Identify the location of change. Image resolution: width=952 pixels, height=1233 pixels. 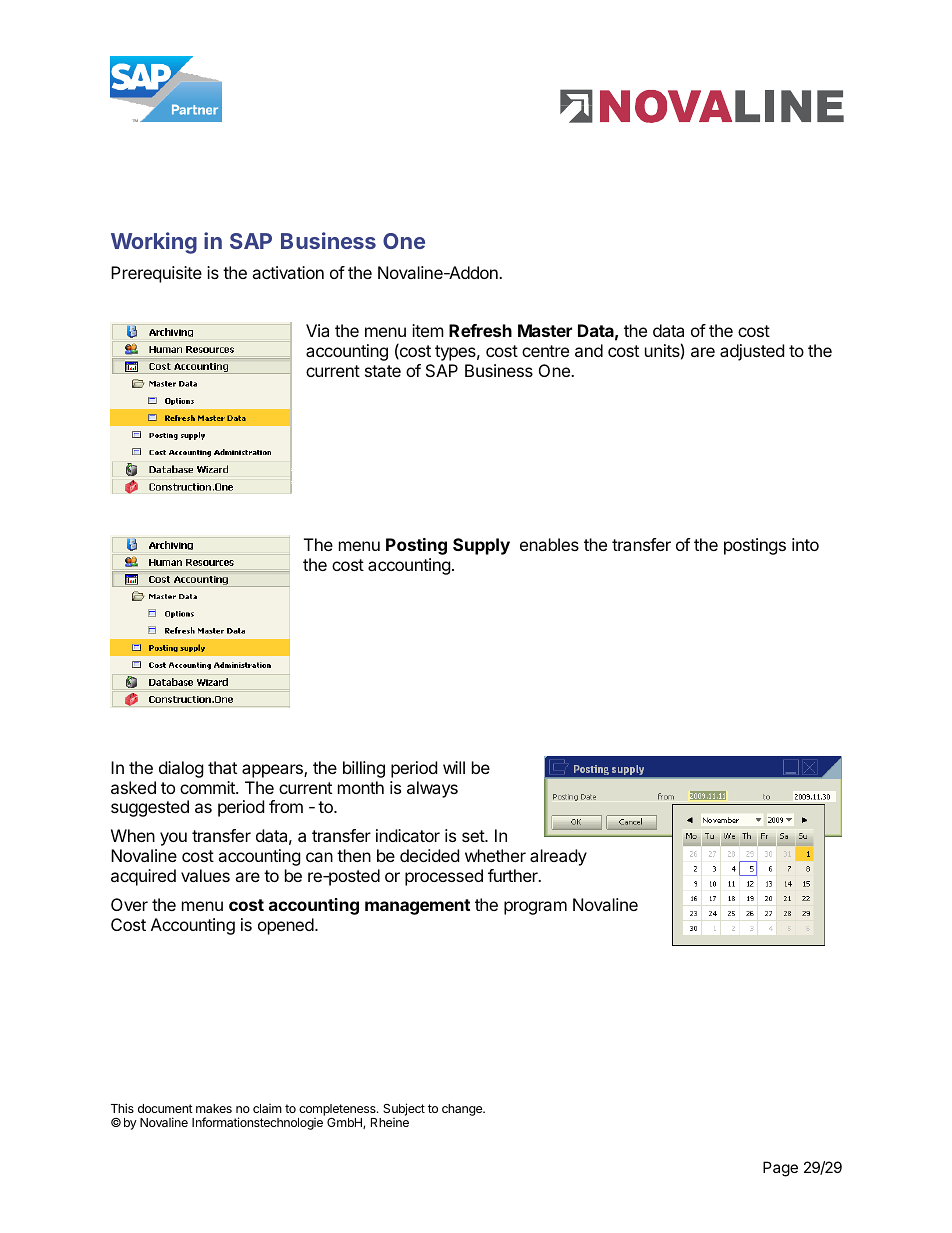
(463, 1110).
